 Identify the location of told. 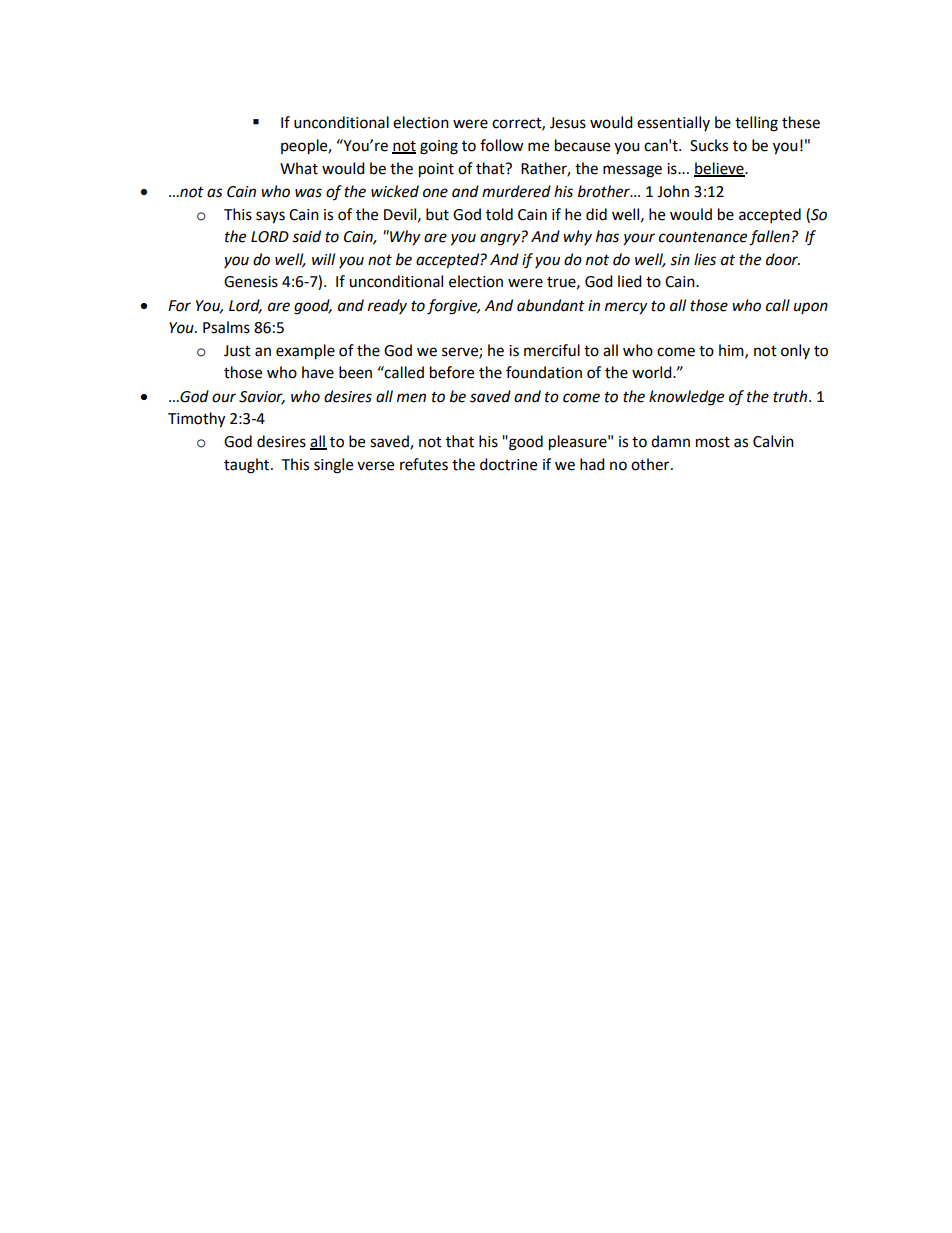
(499, 214).
